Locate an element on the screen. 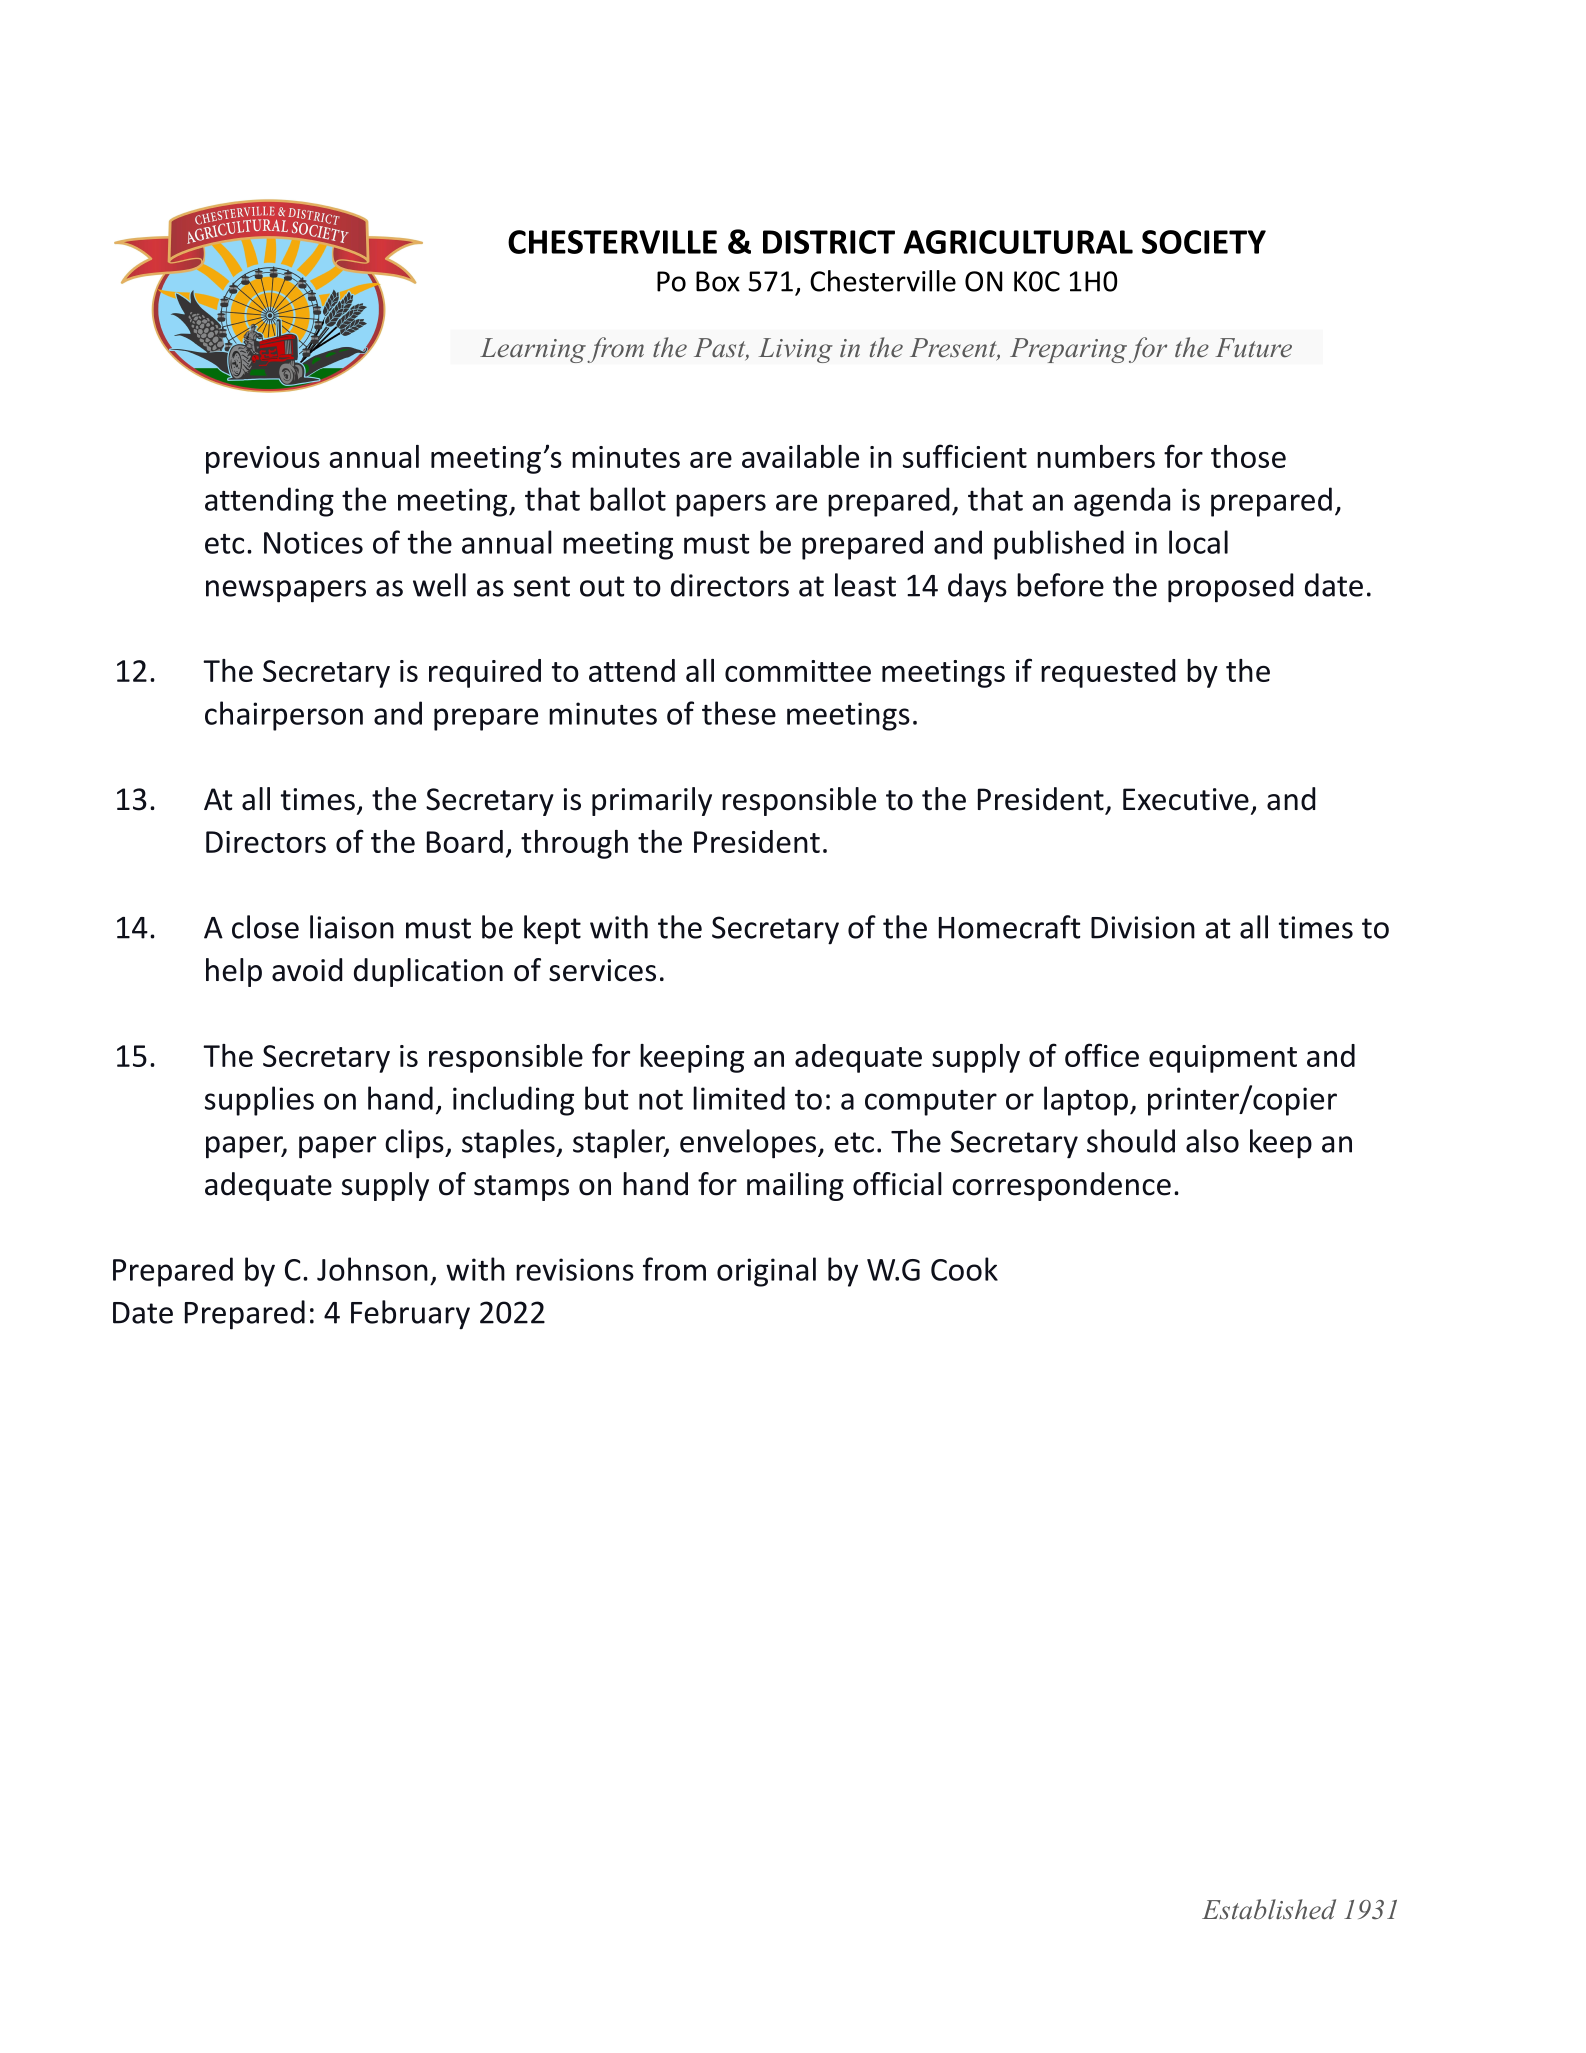 The height and width of the screenshot is (2053, 1586). February is located at coordinates (410, 1315).
